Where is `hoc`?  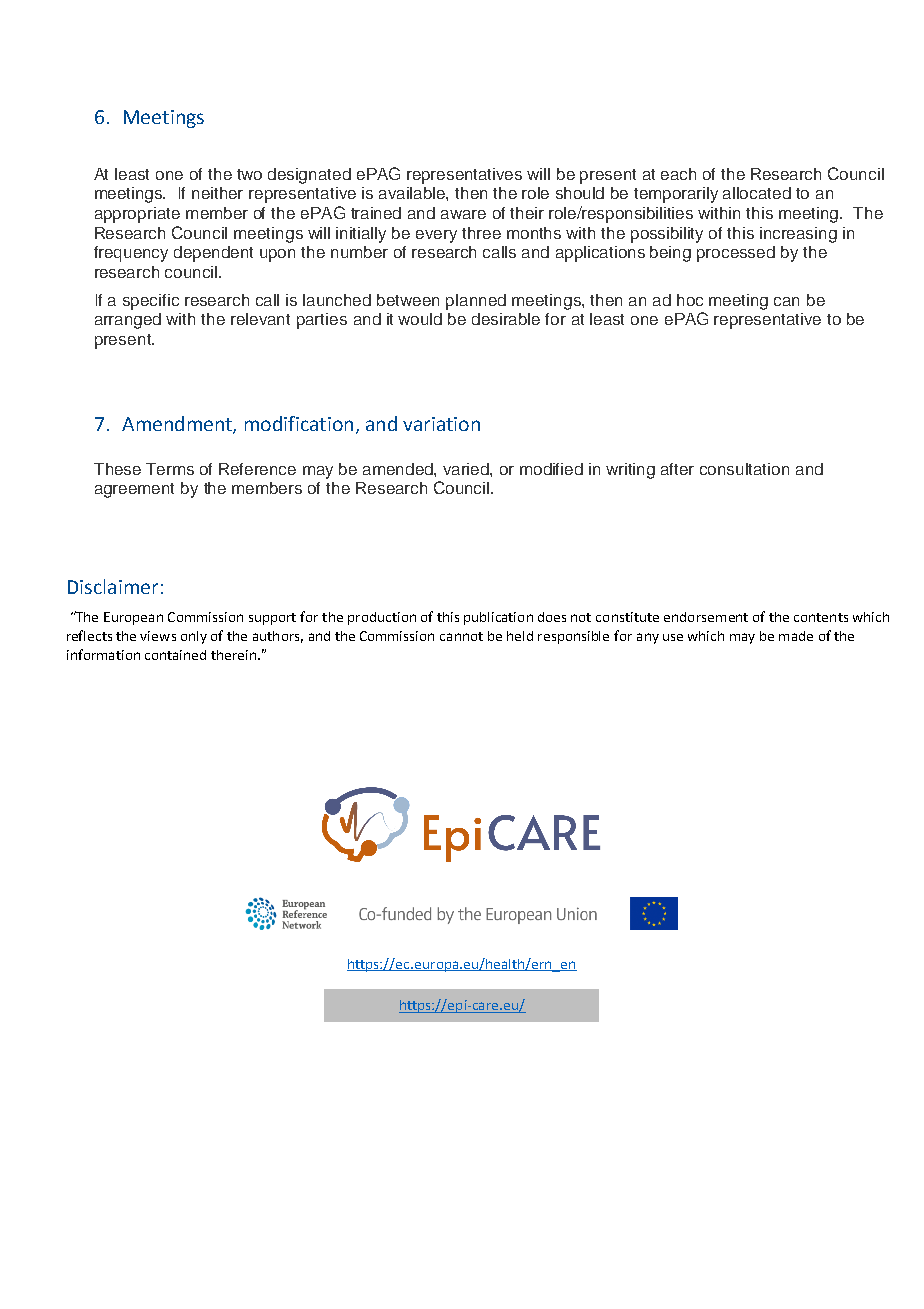 hoc is located at coordinates (690, 300).
